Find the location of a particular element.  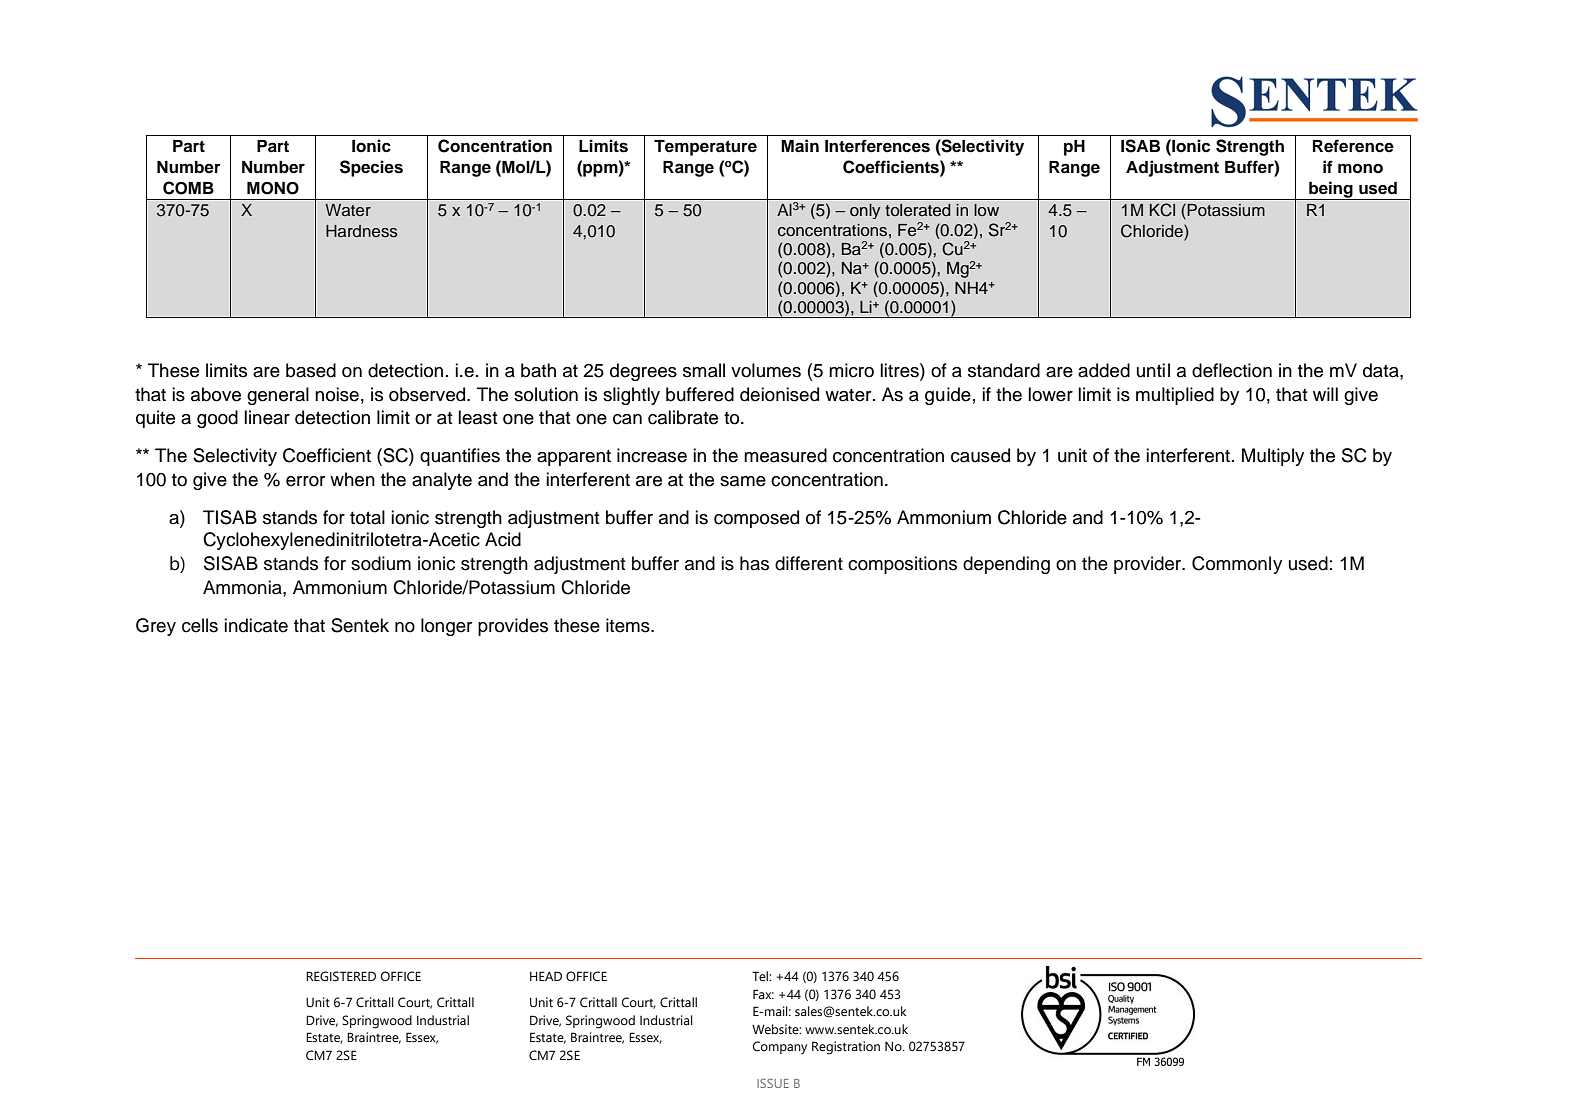

HEAD is located at coordinates (546, 976).
